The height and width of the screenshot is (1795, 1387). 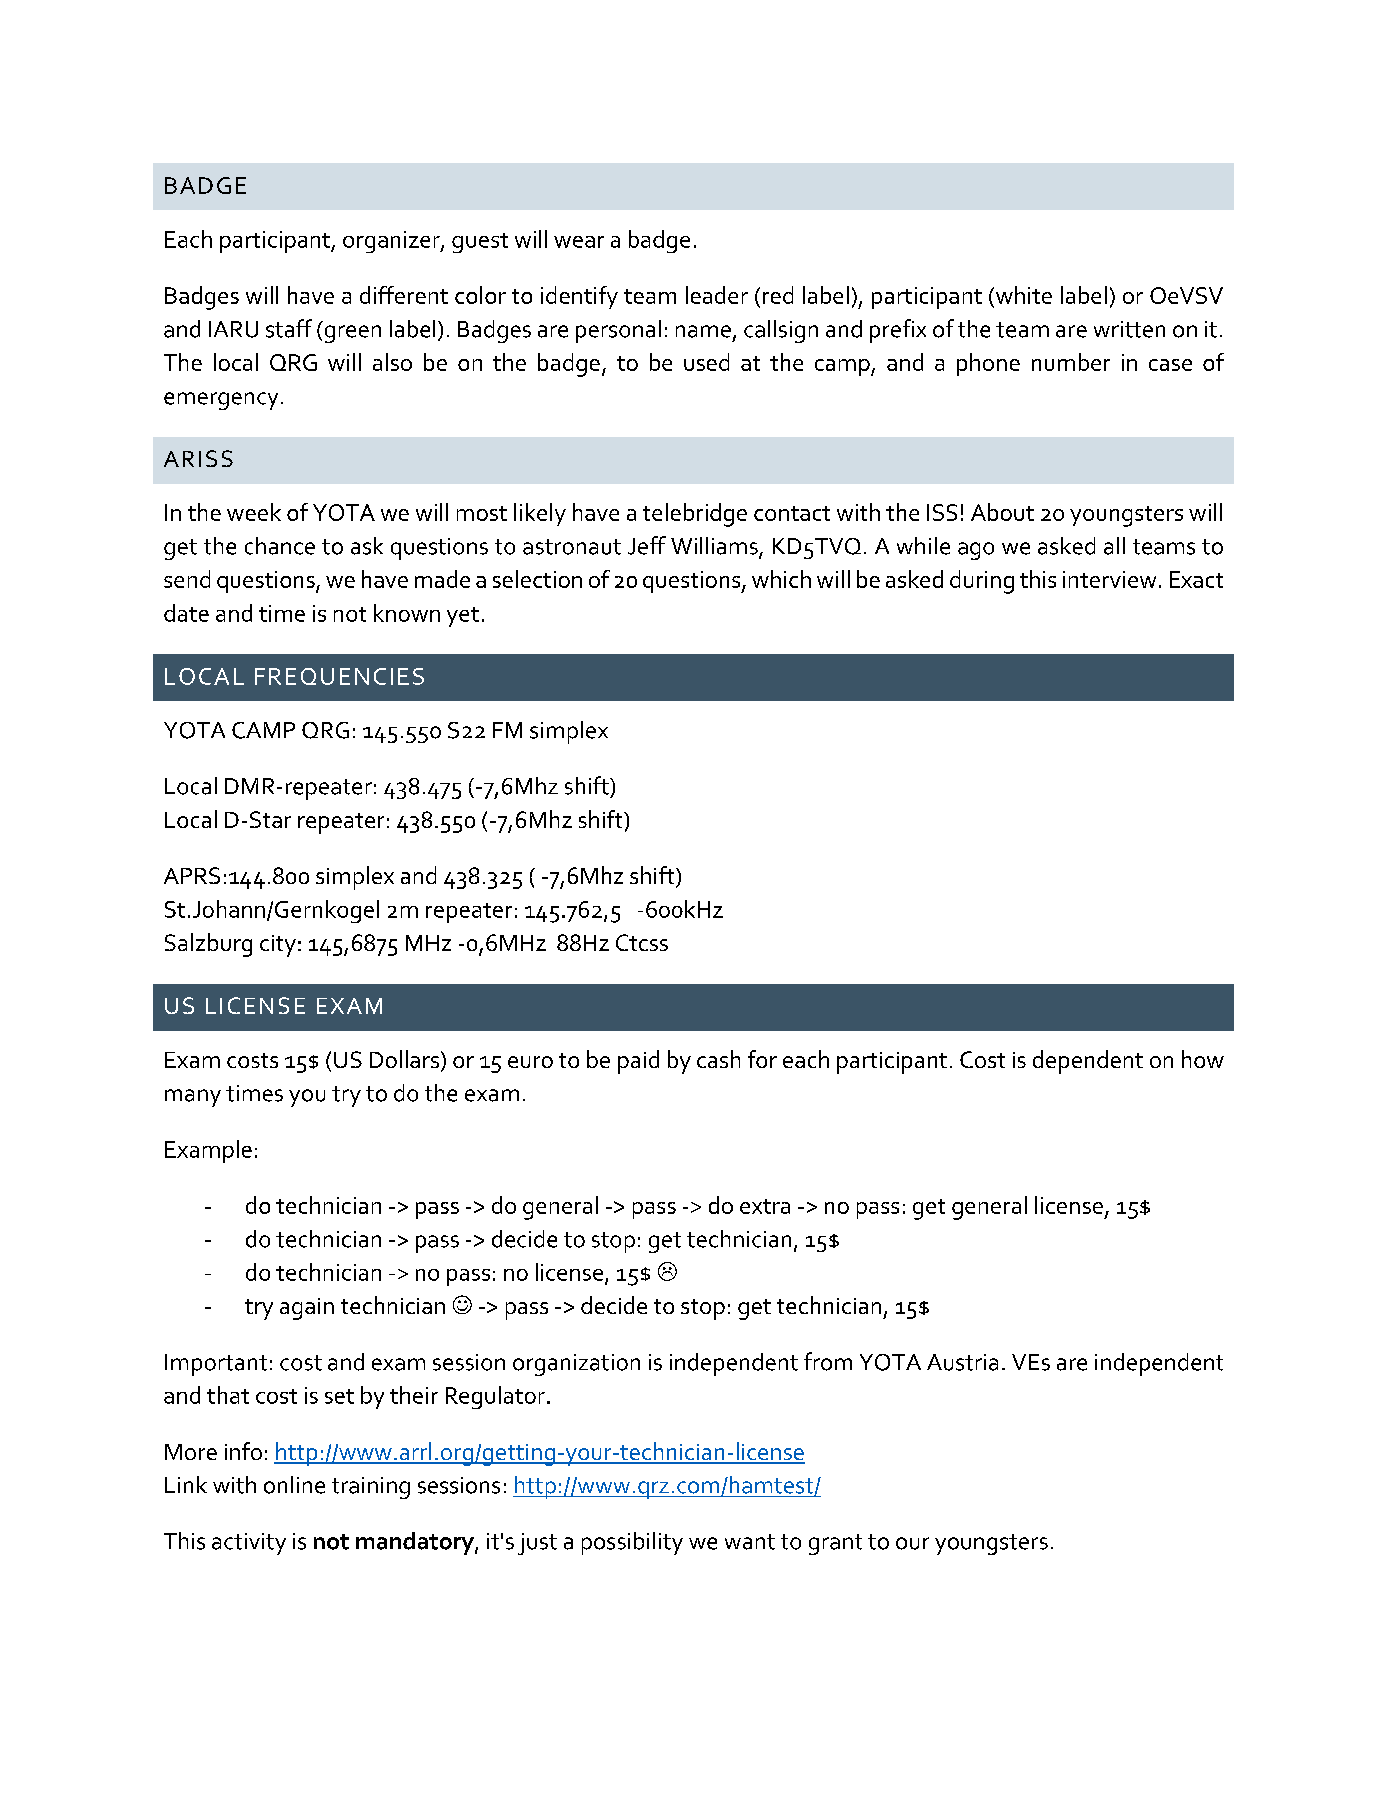 What do you see at coordinates (718, 1059) in the screenshot?
I see `cash` at bounding box center [718, 1059].
